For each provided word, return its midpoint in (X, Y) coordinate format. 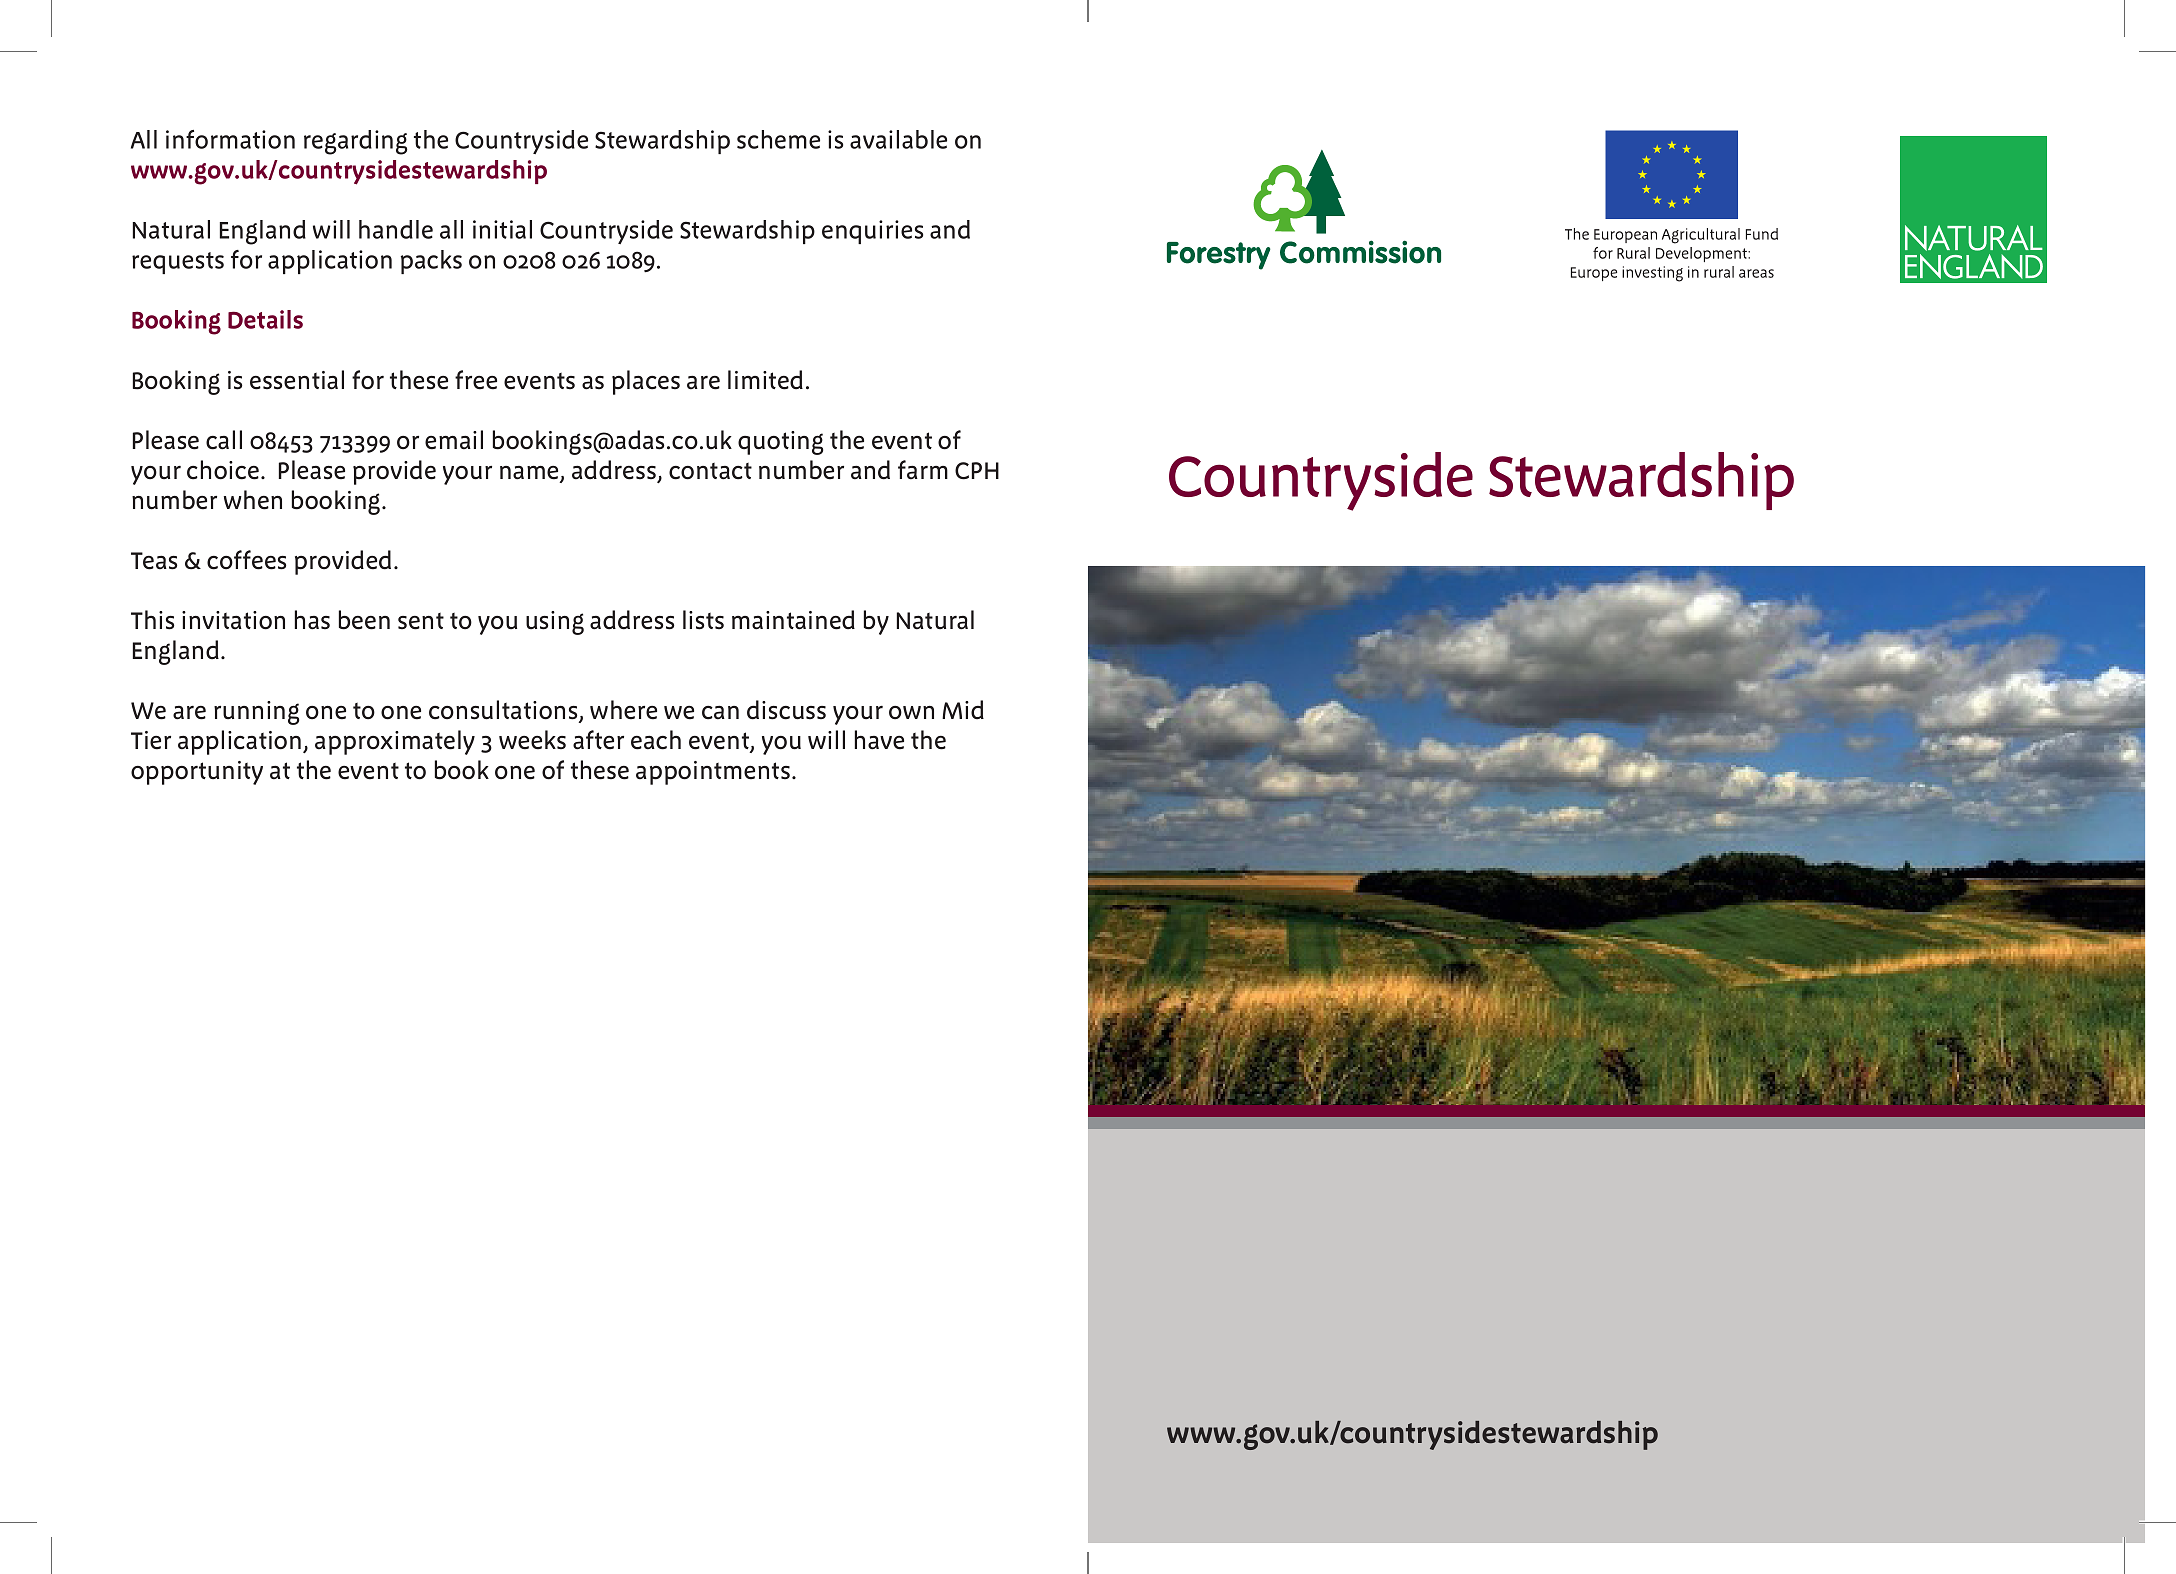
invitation (233, 620)
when (253, 500)
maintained (793, 620)
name (530, 474)
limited (765, 380)
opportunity (197, 773)
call (224, 440)
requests (178, 263)
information (230, 139)
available (898, 139)
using (555, 623)
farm (923, 470)
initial (502, 229)
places (646, 382)
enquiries (872, 232)
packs (431, 262)
